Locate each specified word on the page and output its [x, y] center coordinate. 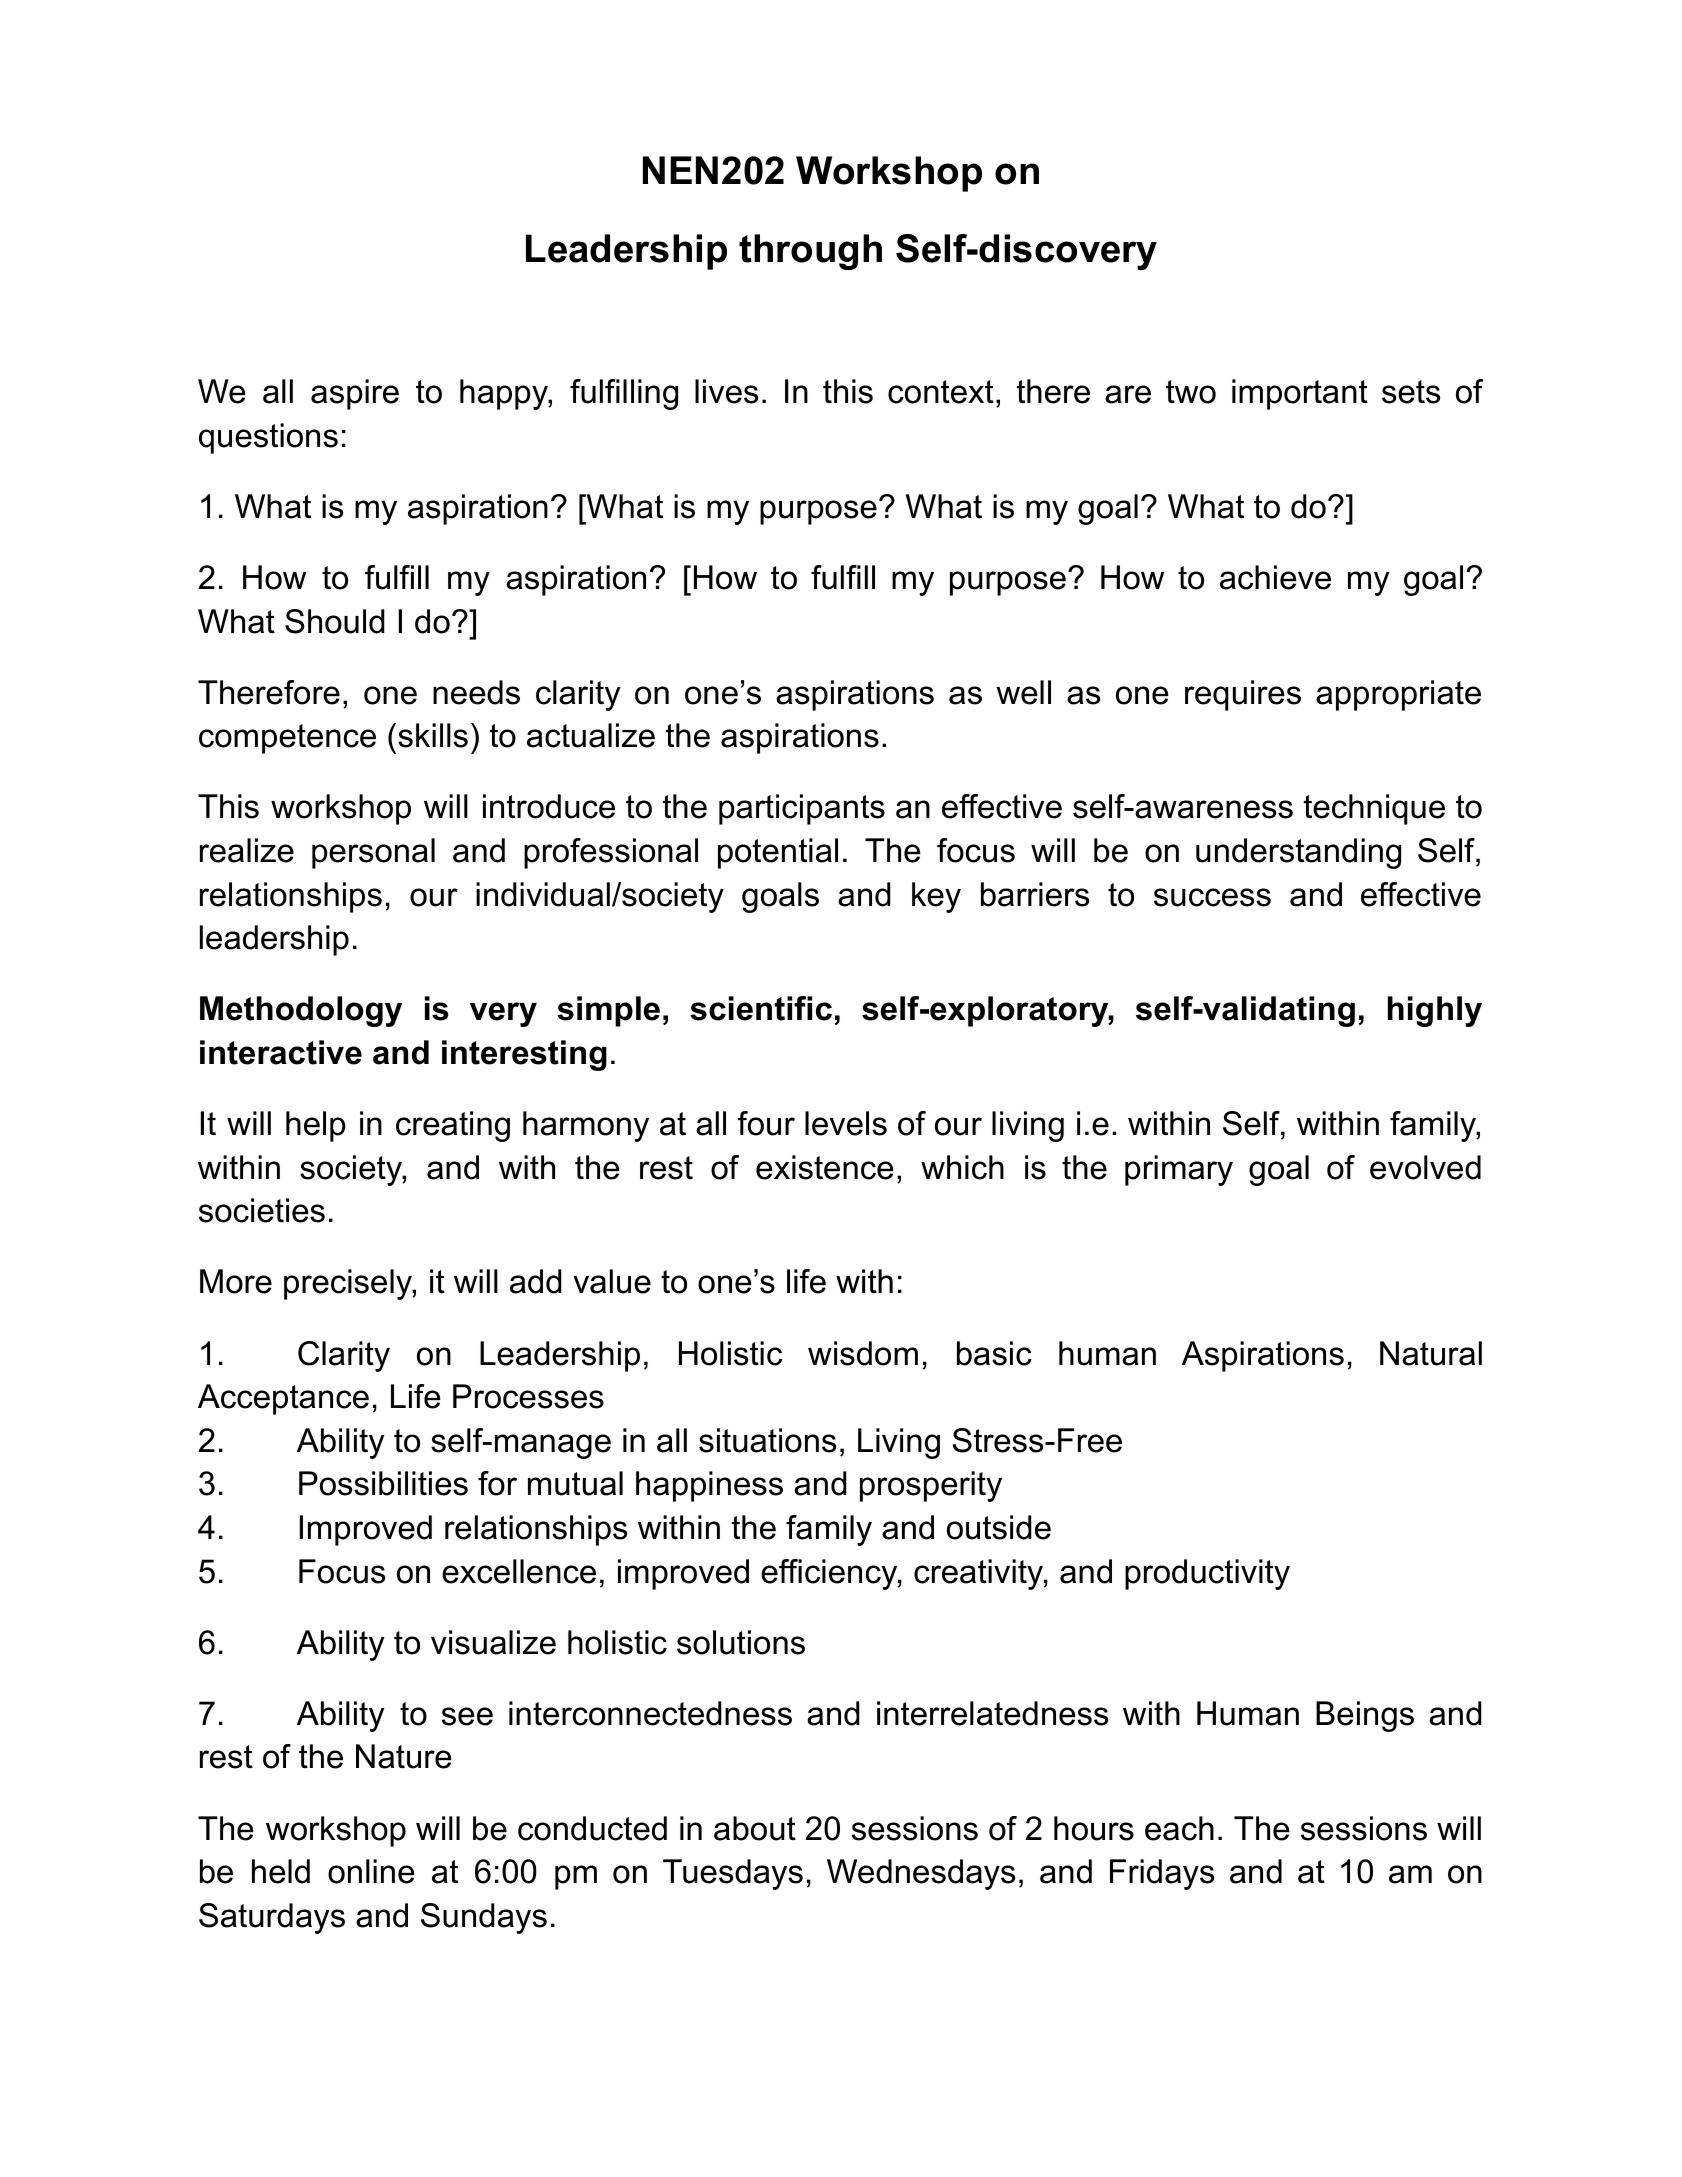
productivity [1207, 1574]
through [810, 252]
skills [433, 735]
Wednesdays [921, 1874]
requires [1243, 695]
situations [767, 1440]
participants [802, 809]
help [316, 1126]
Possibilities [383, 1483]
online [371, 1871]
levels [846, 1123]
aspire [355, 394]
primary [1179, 1170]
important [1300, 394]
